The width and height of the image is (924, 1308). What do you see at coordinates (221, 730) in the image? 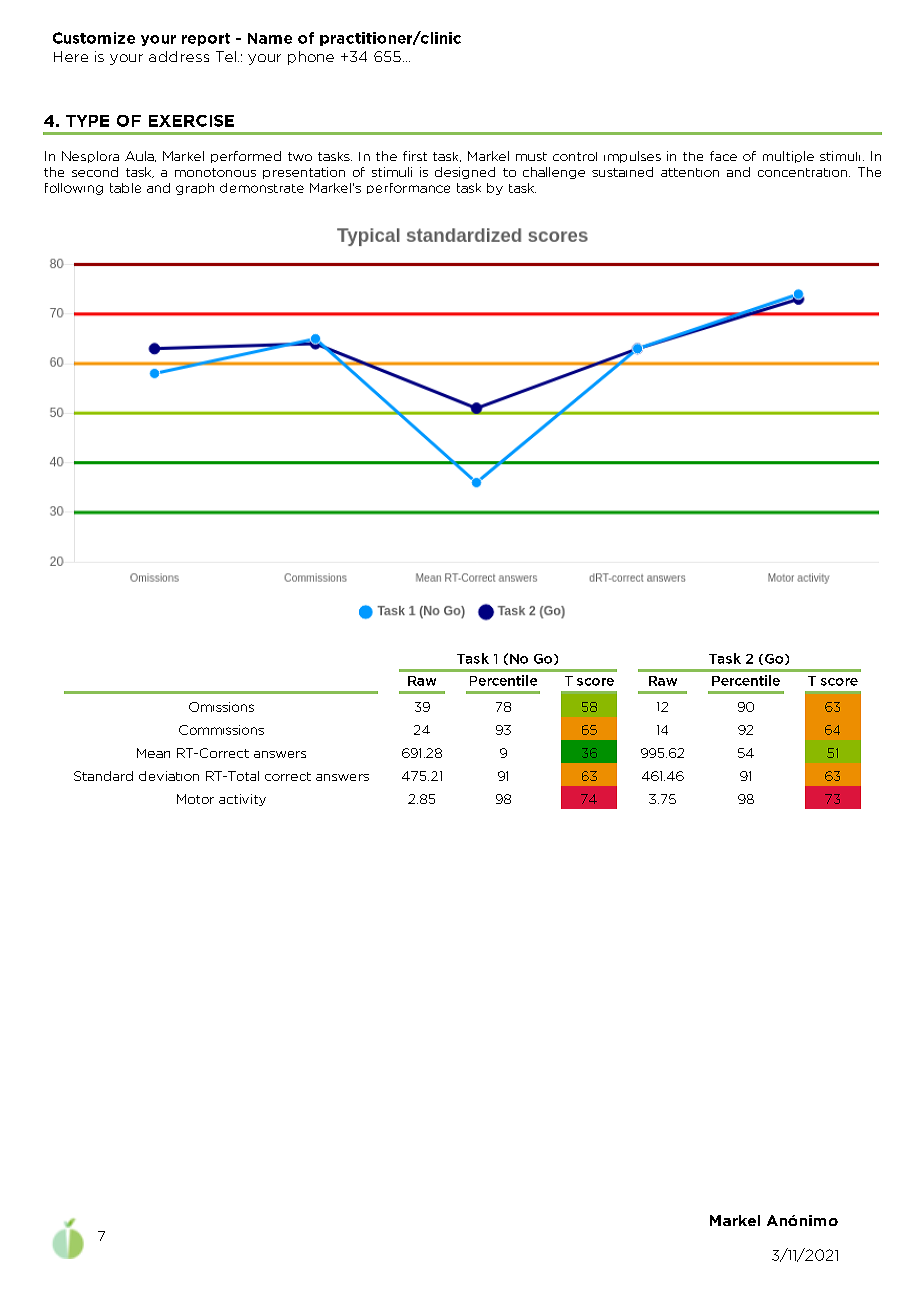
I see `Commissions` at bounding box center [221, 730].
